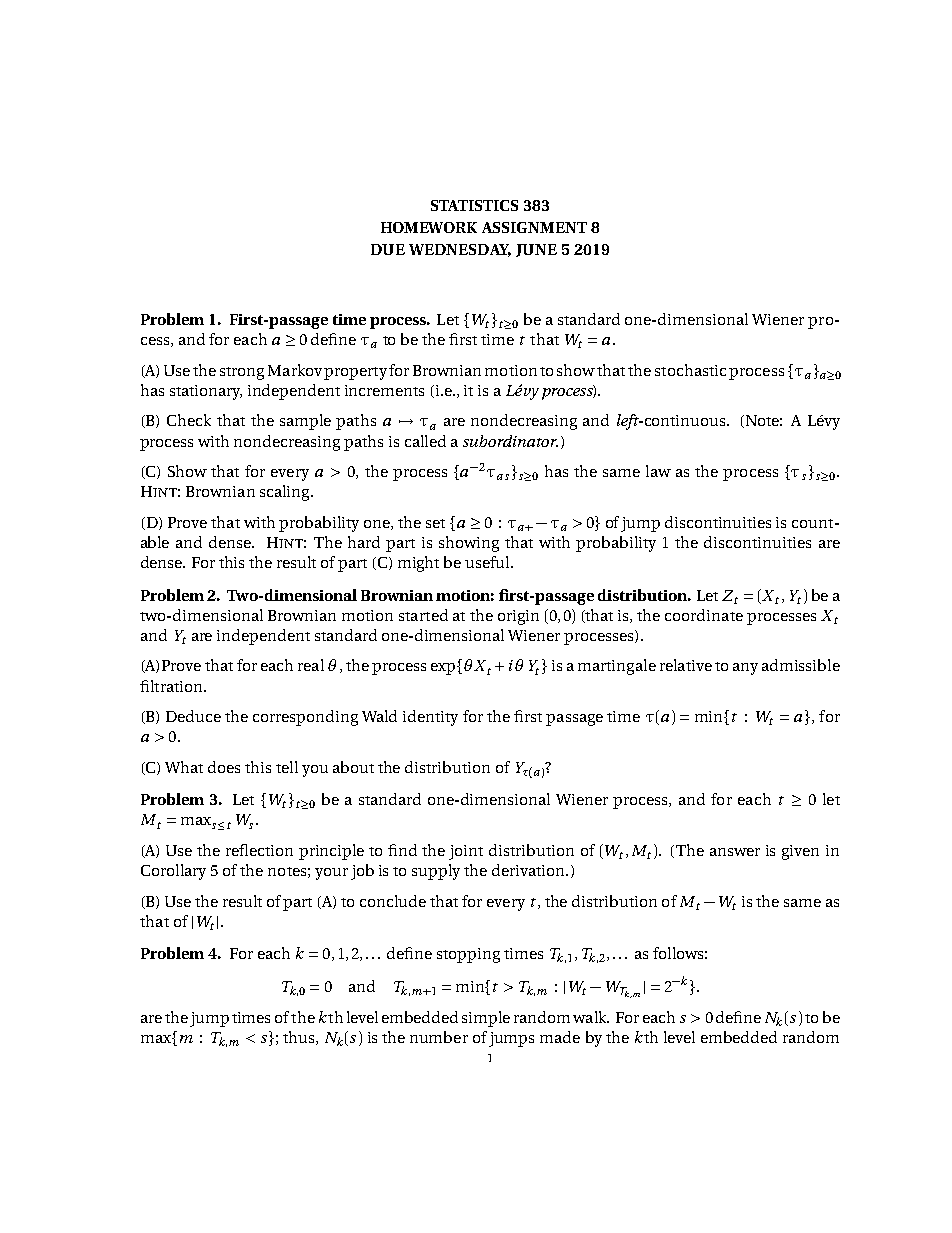 The image size is (952, 1233). I want to click on coordinate, so click(704, 615).
